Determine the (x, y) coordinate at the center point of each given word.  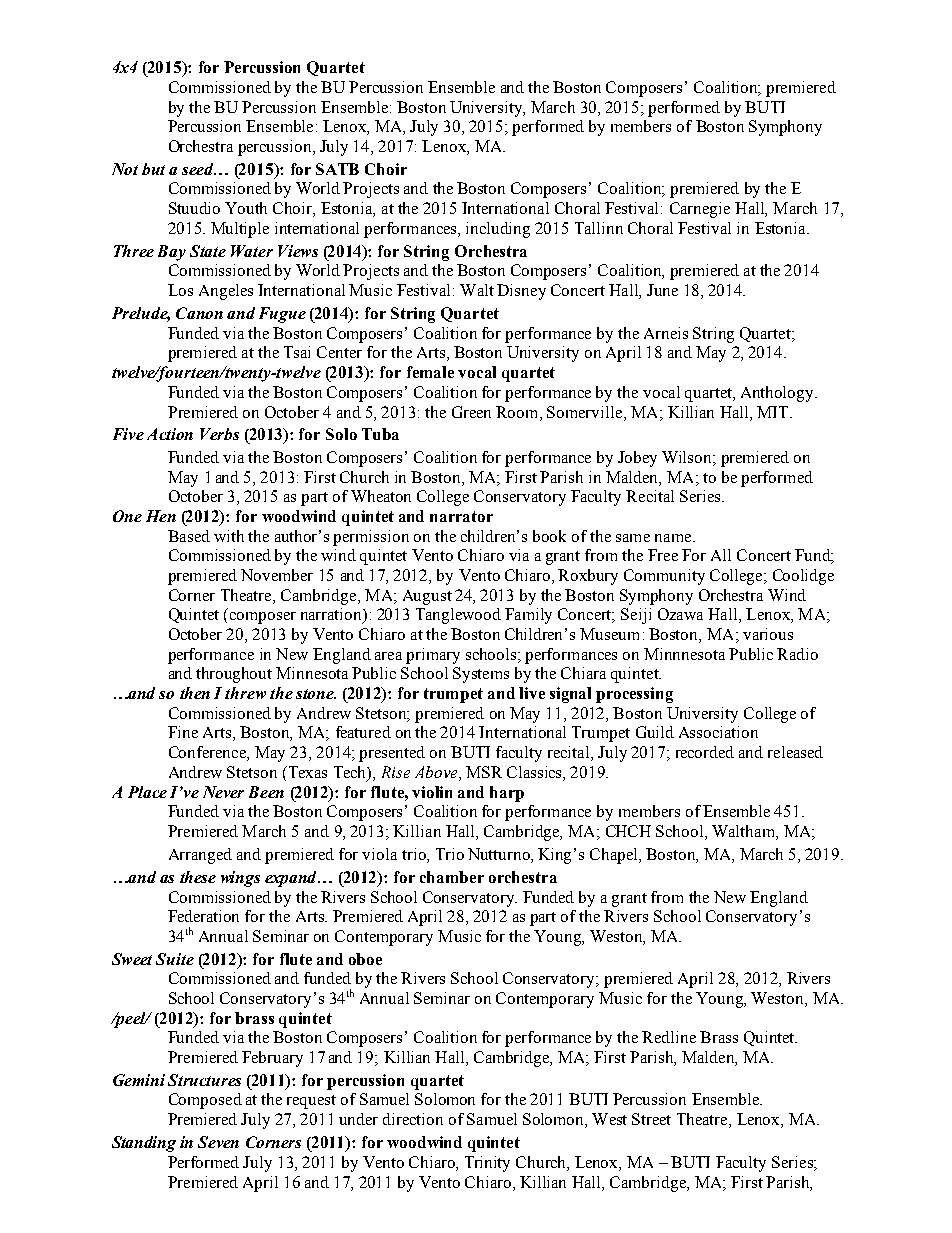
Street (651, 1119)
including (498, 230)
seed (198, 169)
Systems (481, 675)
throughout (234, 675)
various (768, 634)
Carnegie (700, 210)
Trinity (487, 1164)
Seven (218, 1142)
